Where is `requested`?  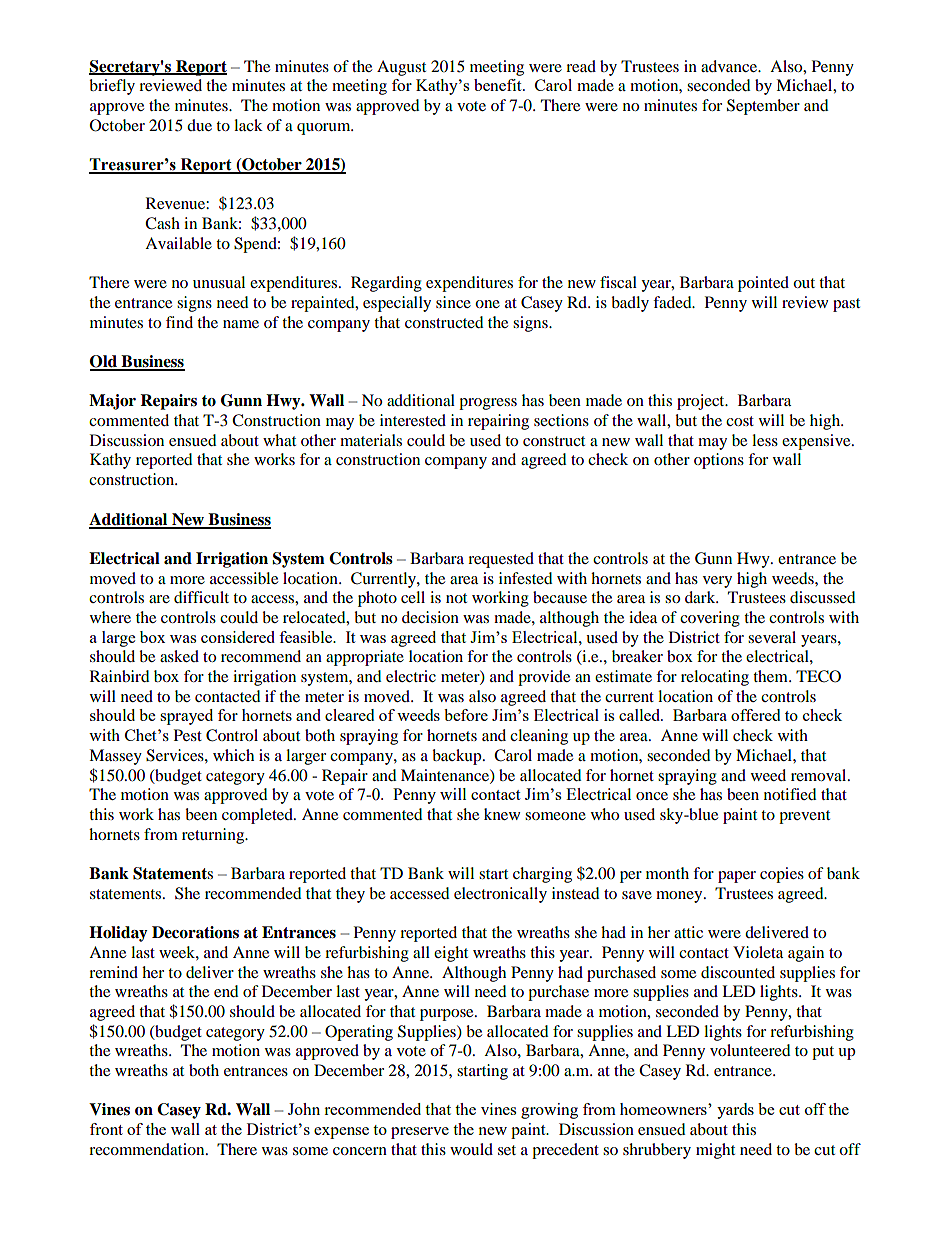 requested is located at coordinates (501, 560).
